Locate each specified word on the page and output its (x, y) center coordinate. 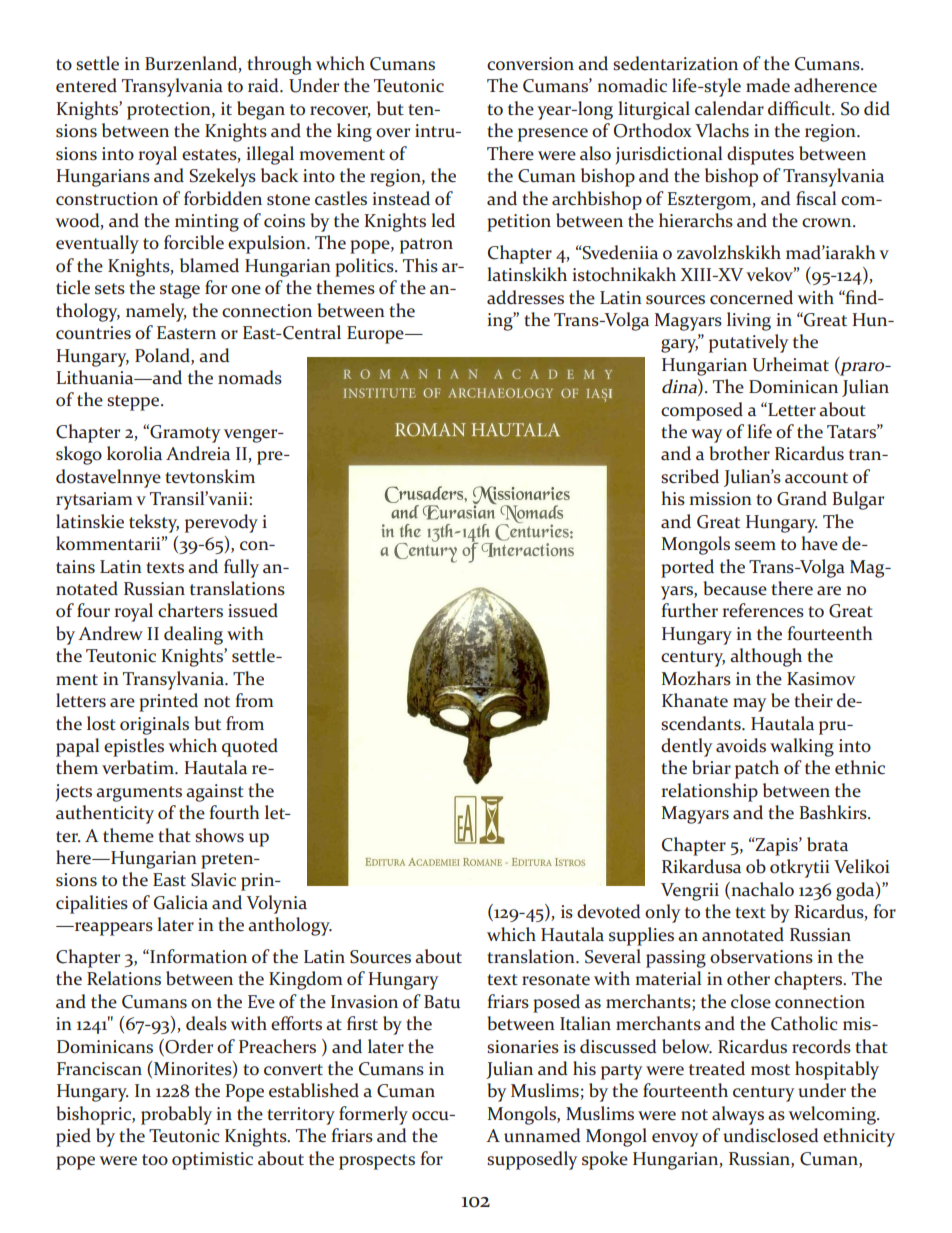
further (689, 610)
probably (176, 1115)
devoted (609, 911)
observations (761, 956)
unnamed (542, 1135)
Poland (163, 355)
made (768, 85)
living (749, 321)
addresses (525, 297)
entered (86, 85)
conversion (530, 64)
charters (190, 610)
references (763, 610)
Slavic (213, 879)
